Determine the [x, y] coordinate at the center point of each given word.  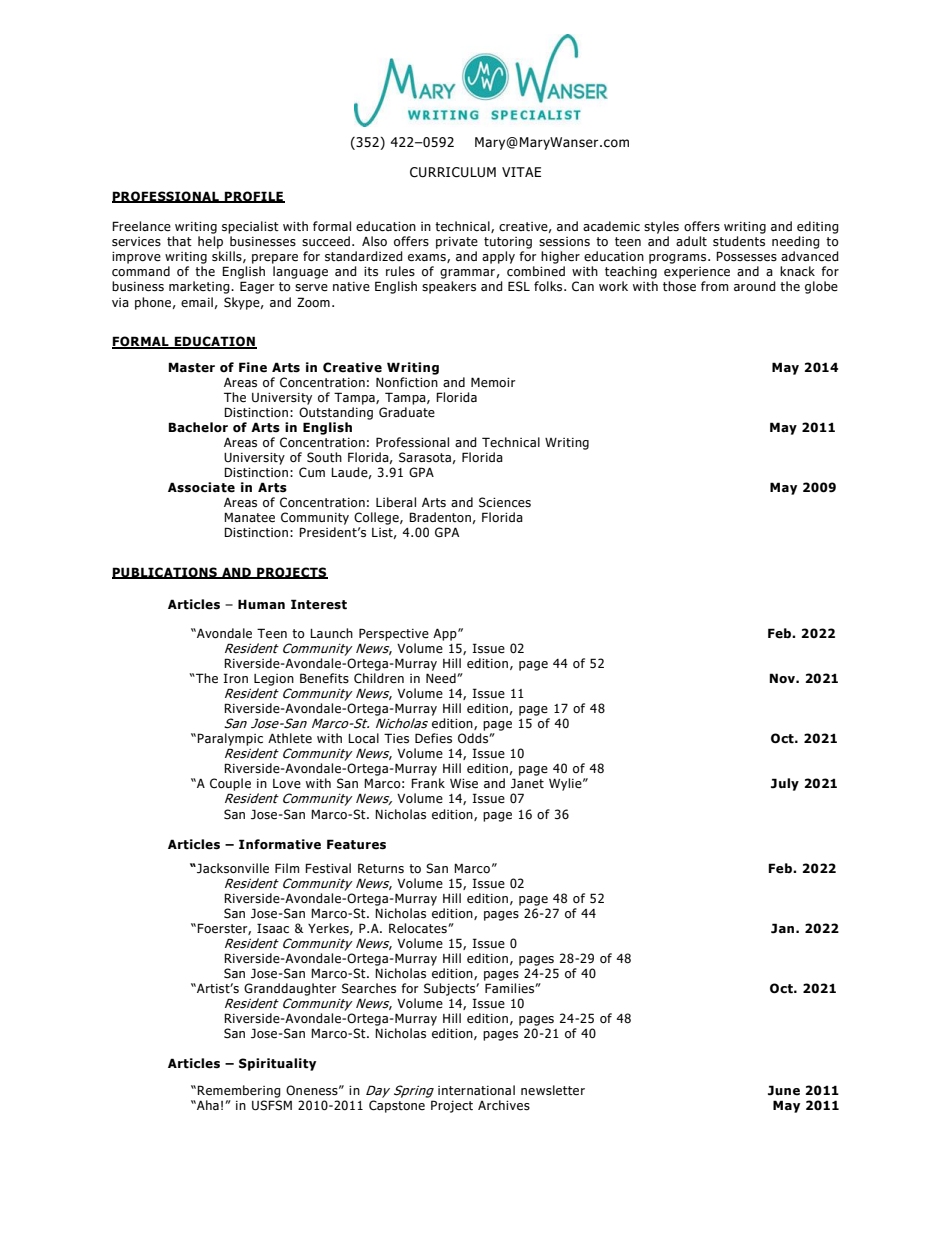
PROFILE [254, 197]
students [739, 241]
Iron [235, 678]
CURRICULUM [453, 172]
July [785, 784]
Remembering [239, 1091]
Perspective [394, 634]
